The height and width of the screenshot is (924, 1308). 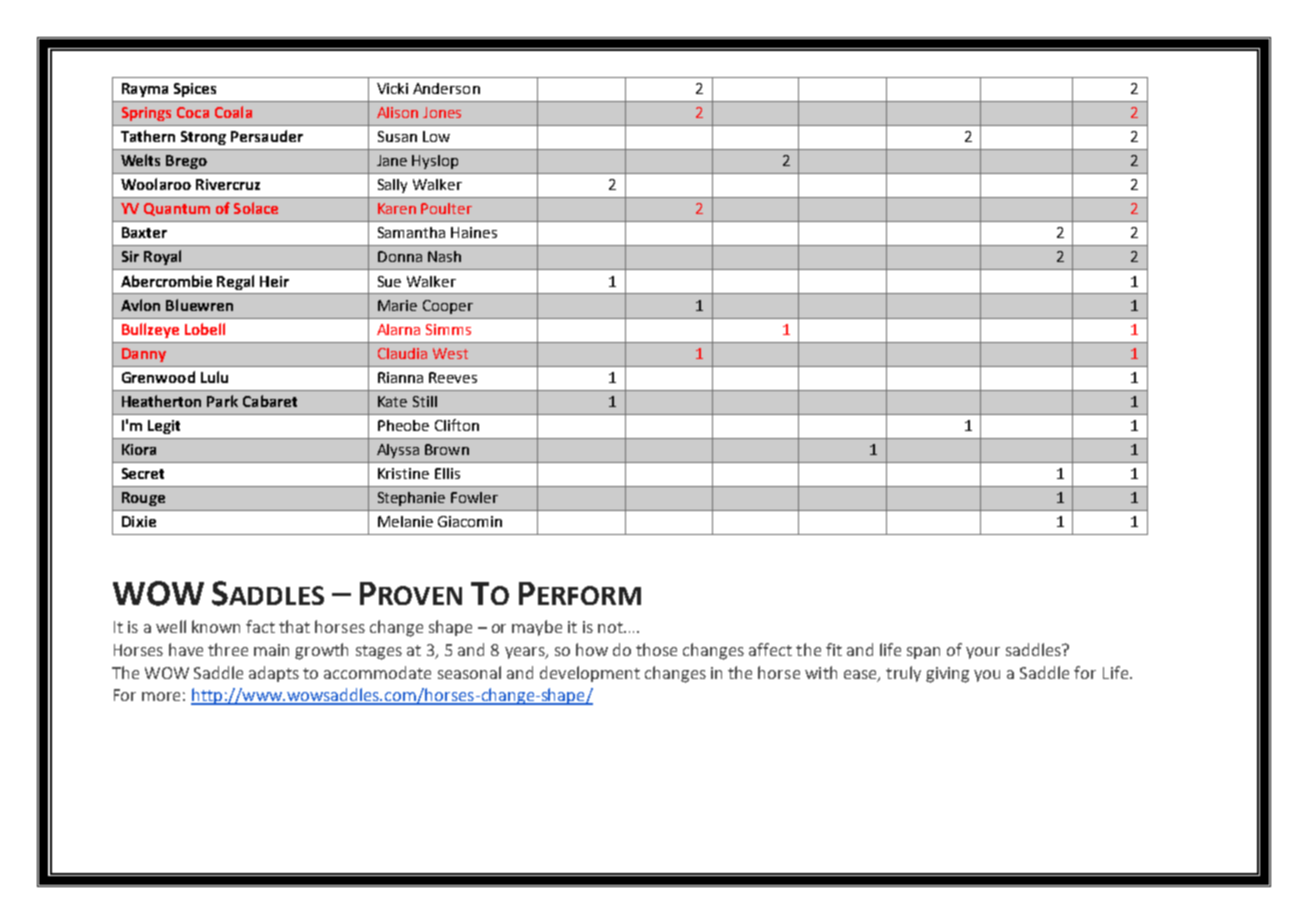 I want to click on Anderson, so click(x=446, y=88).
